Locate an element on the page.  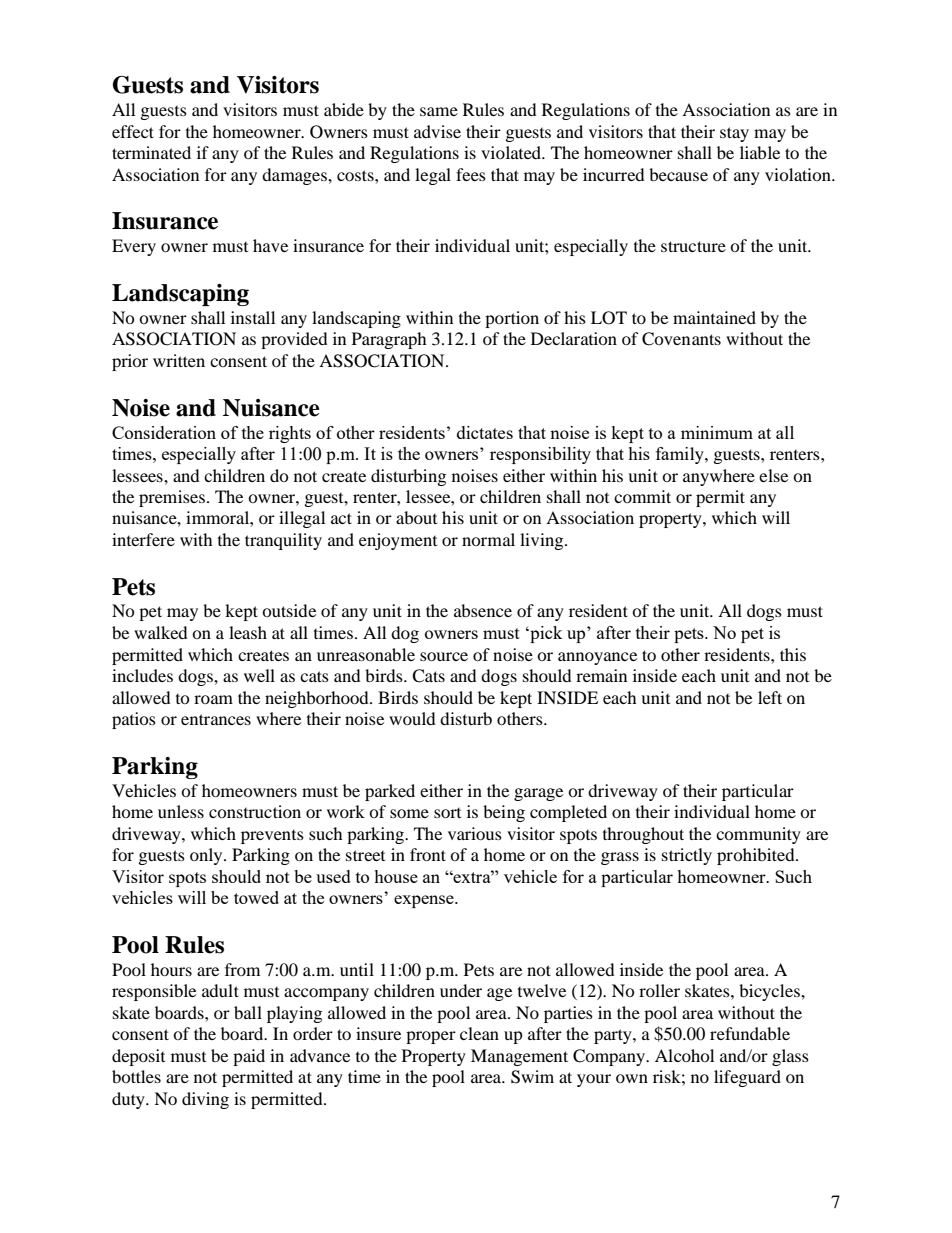
leash is located at coordinates (248, 632).
